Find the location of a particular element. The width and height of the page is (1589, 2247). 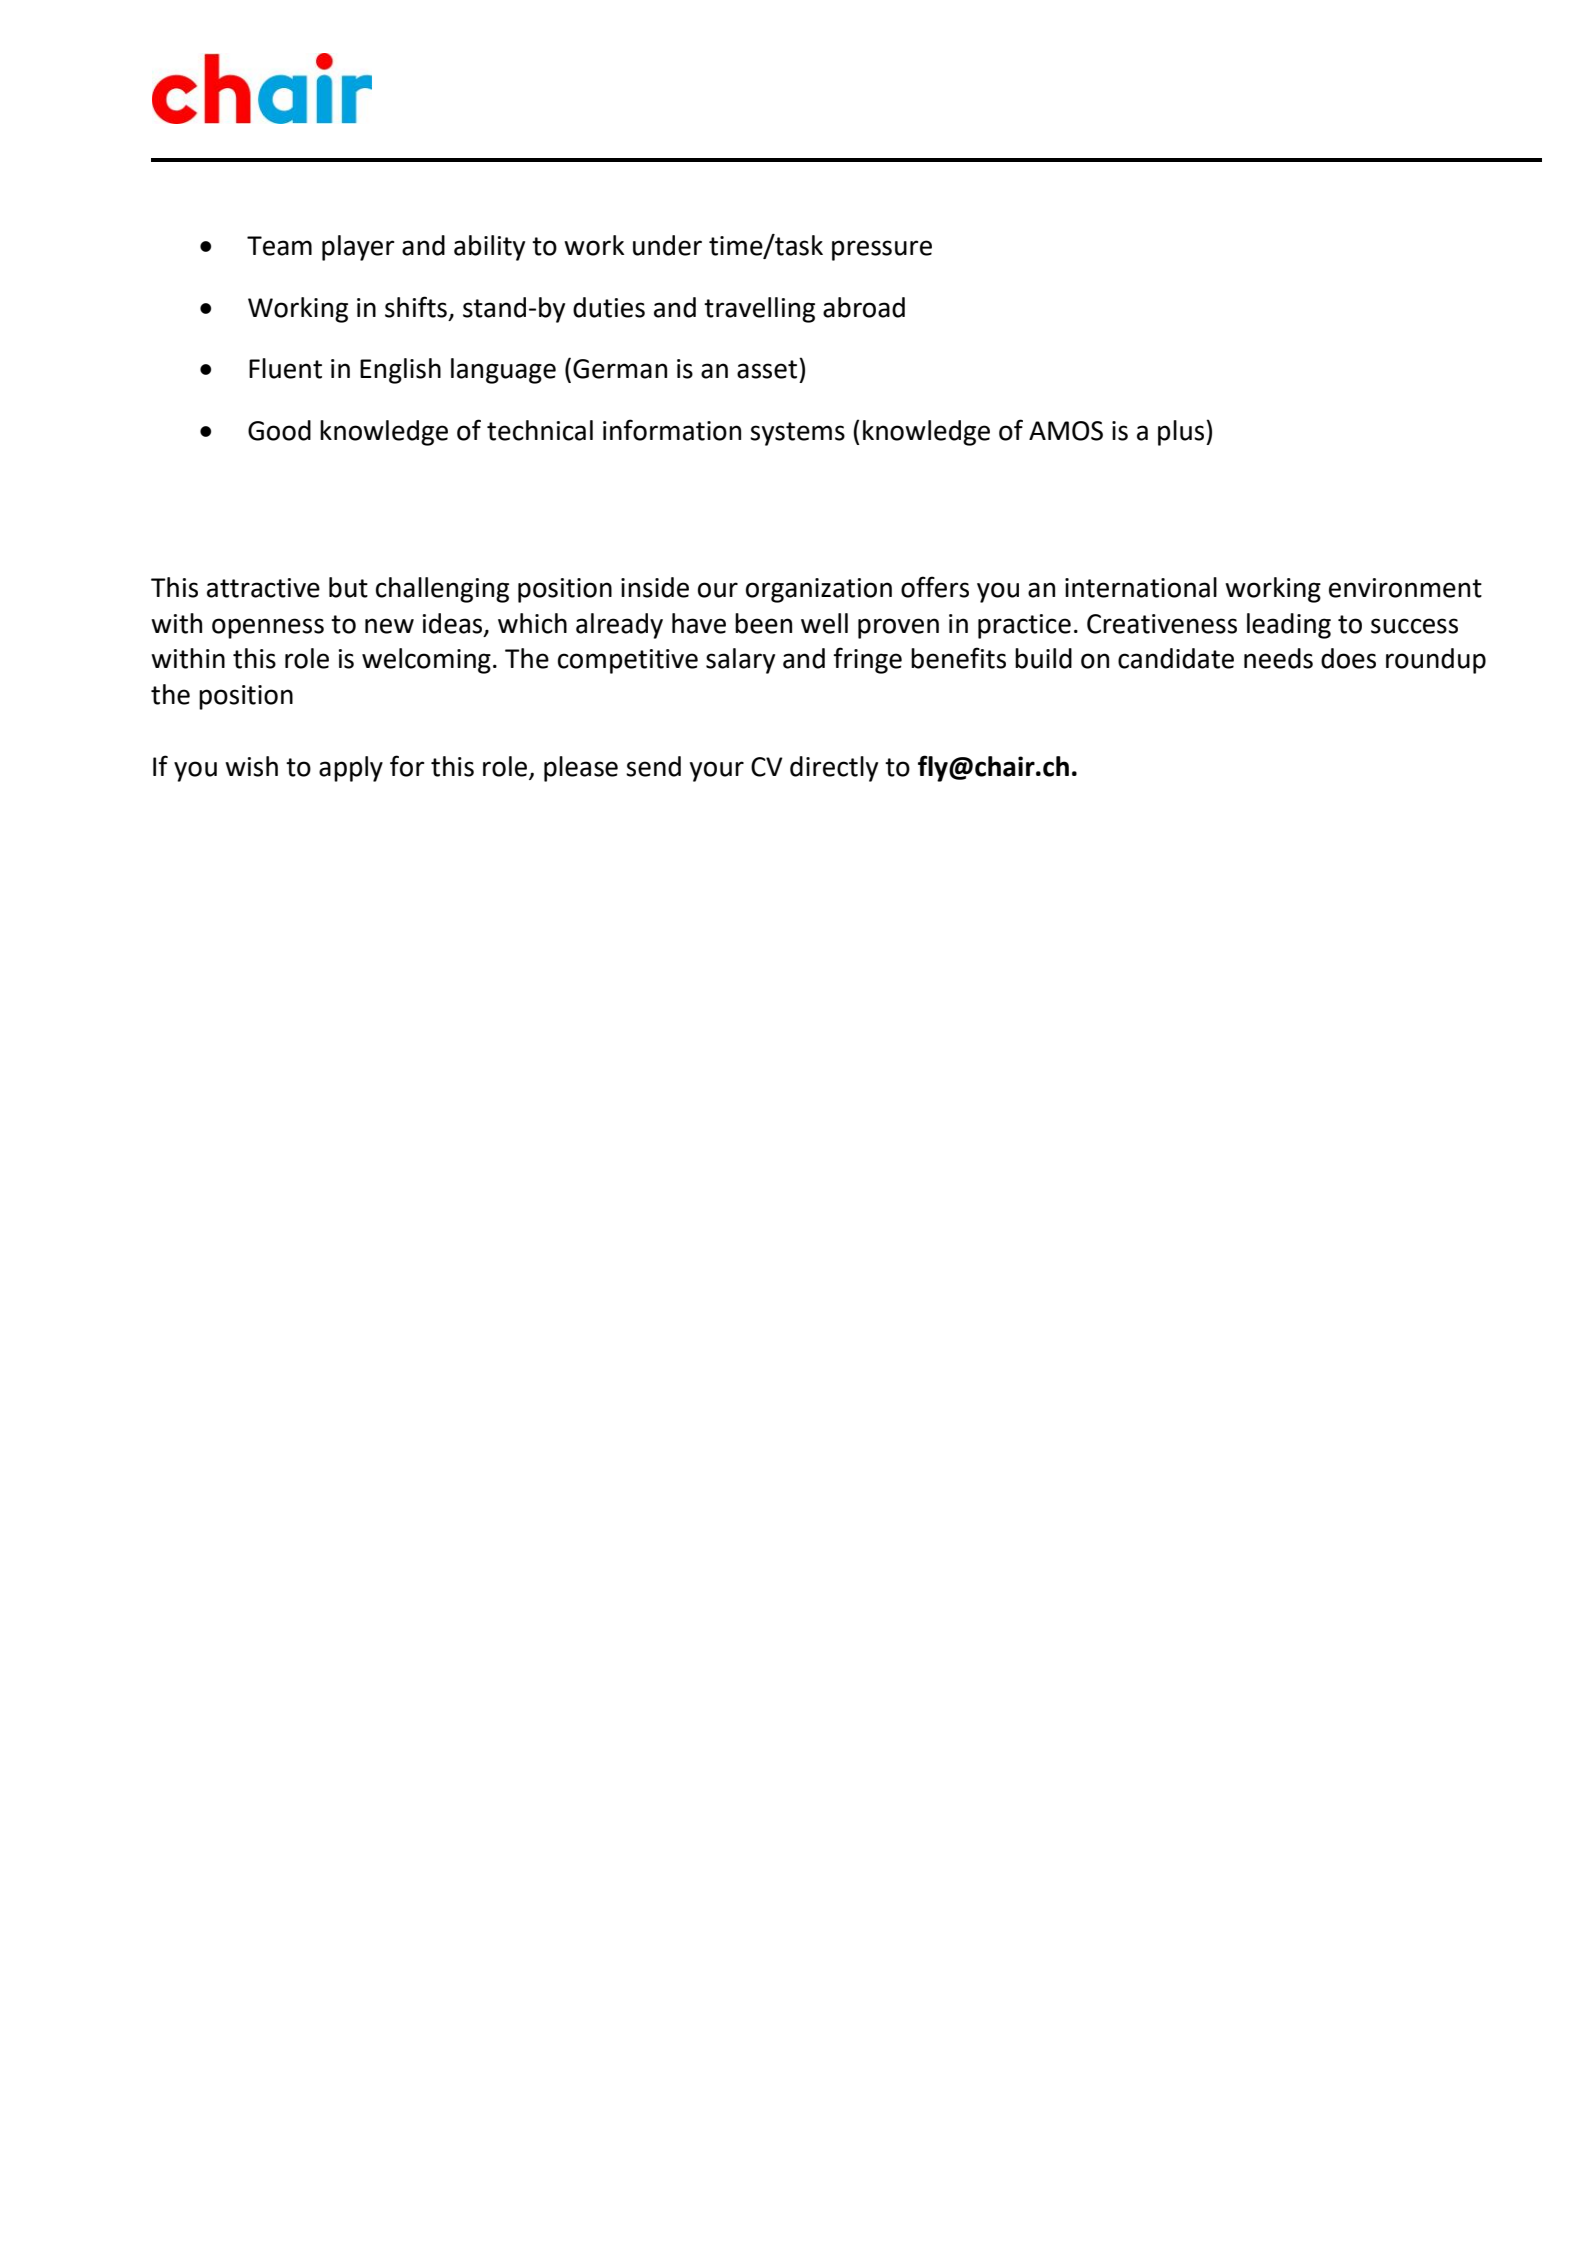

directly is located at coordinates (834, 769).
